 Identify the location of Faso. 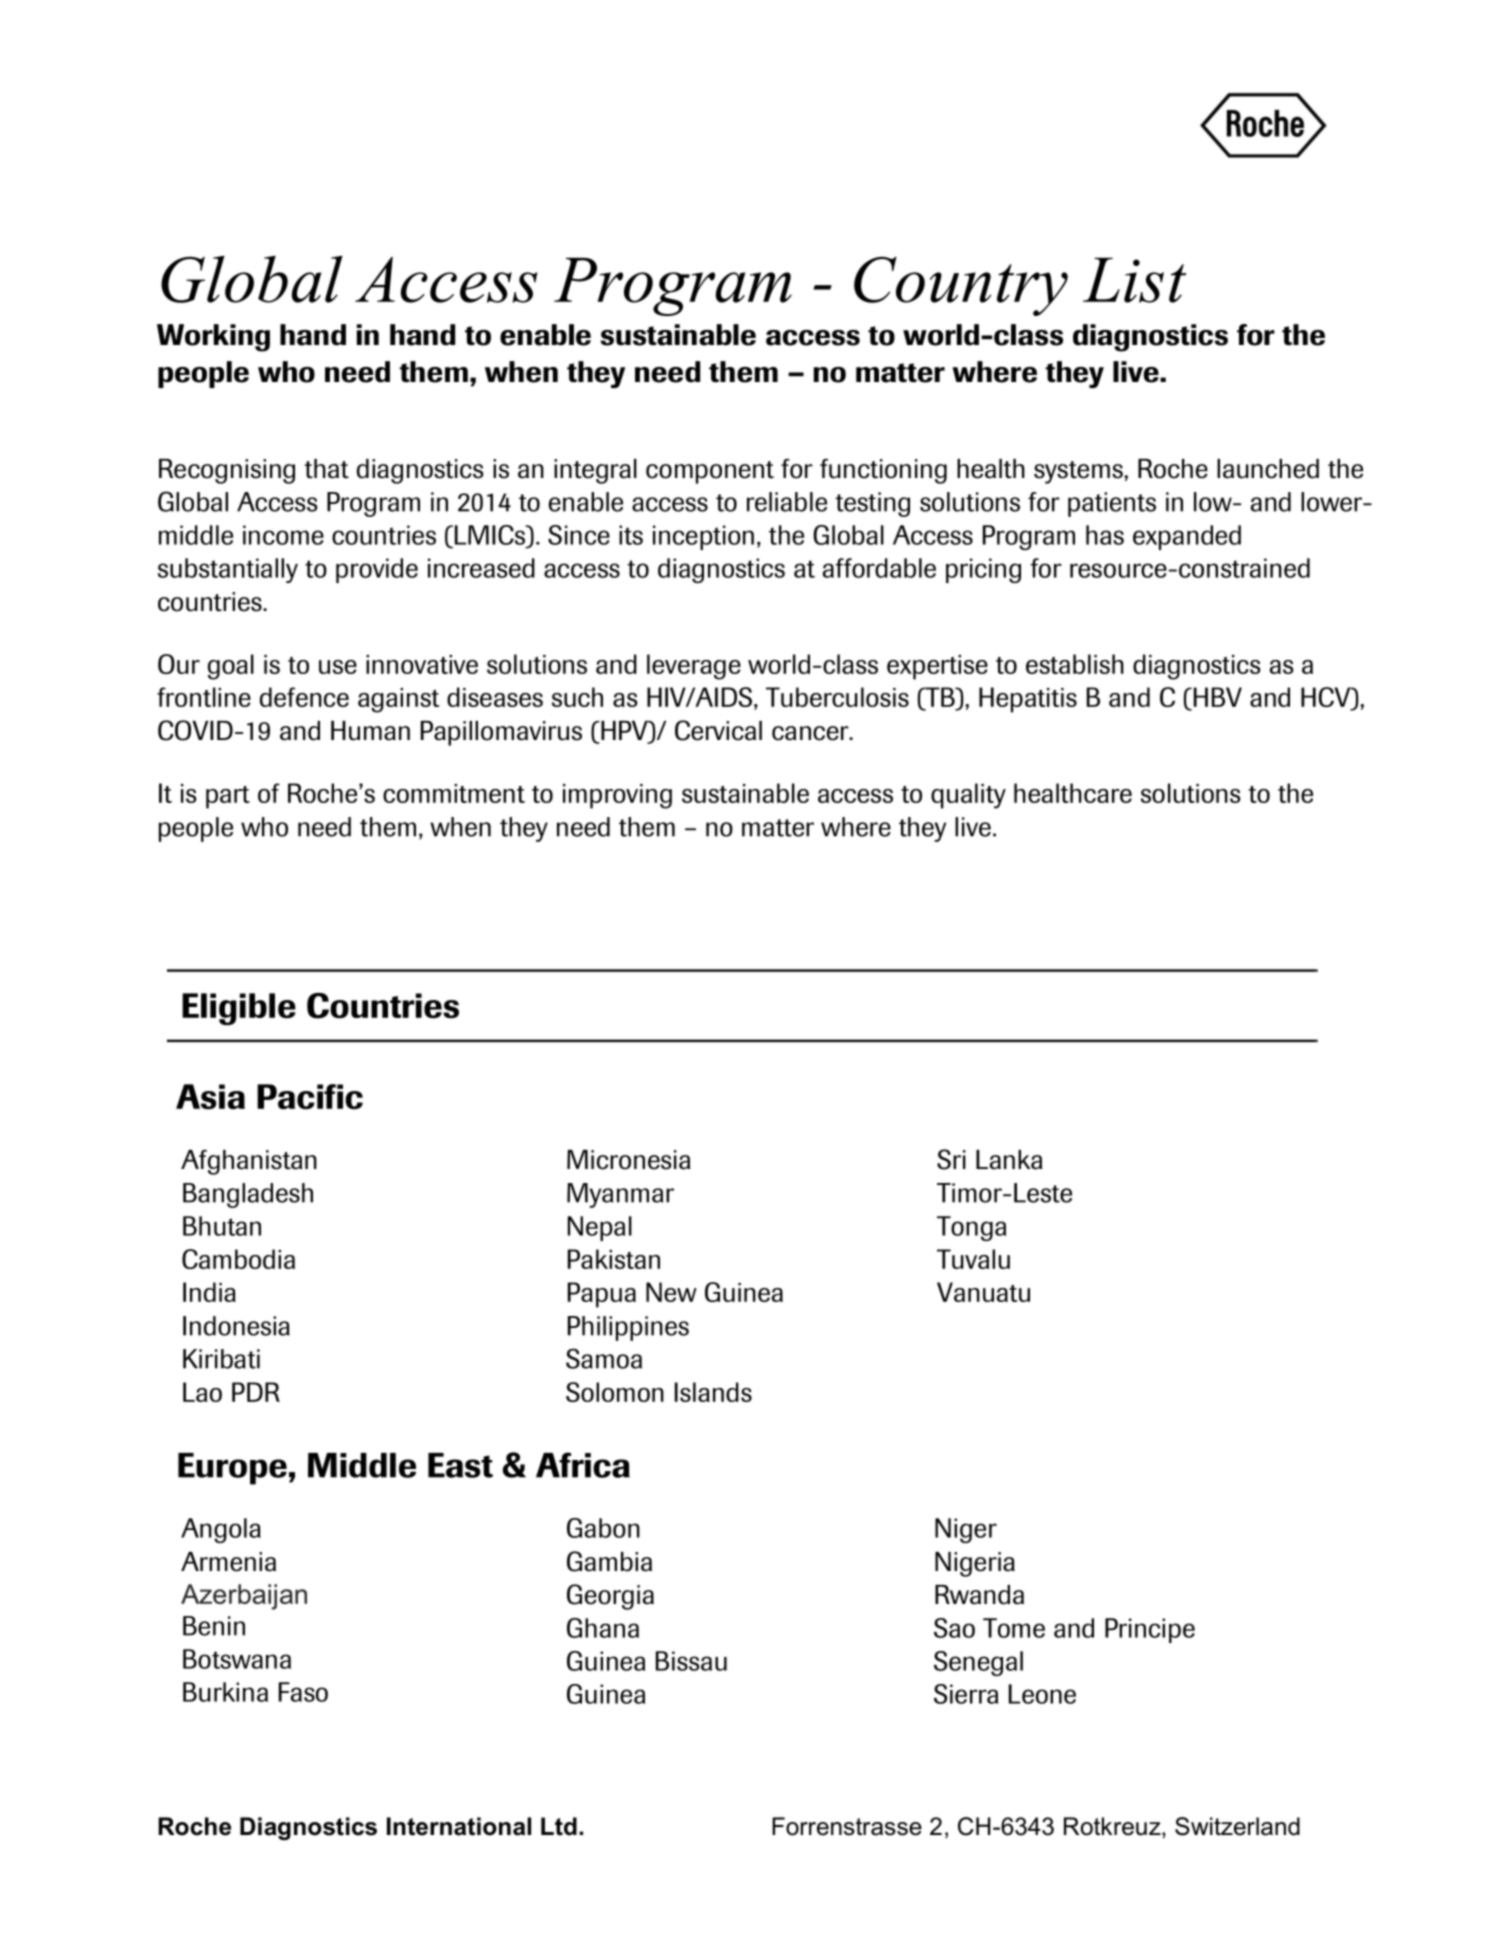
(303, 1692).
